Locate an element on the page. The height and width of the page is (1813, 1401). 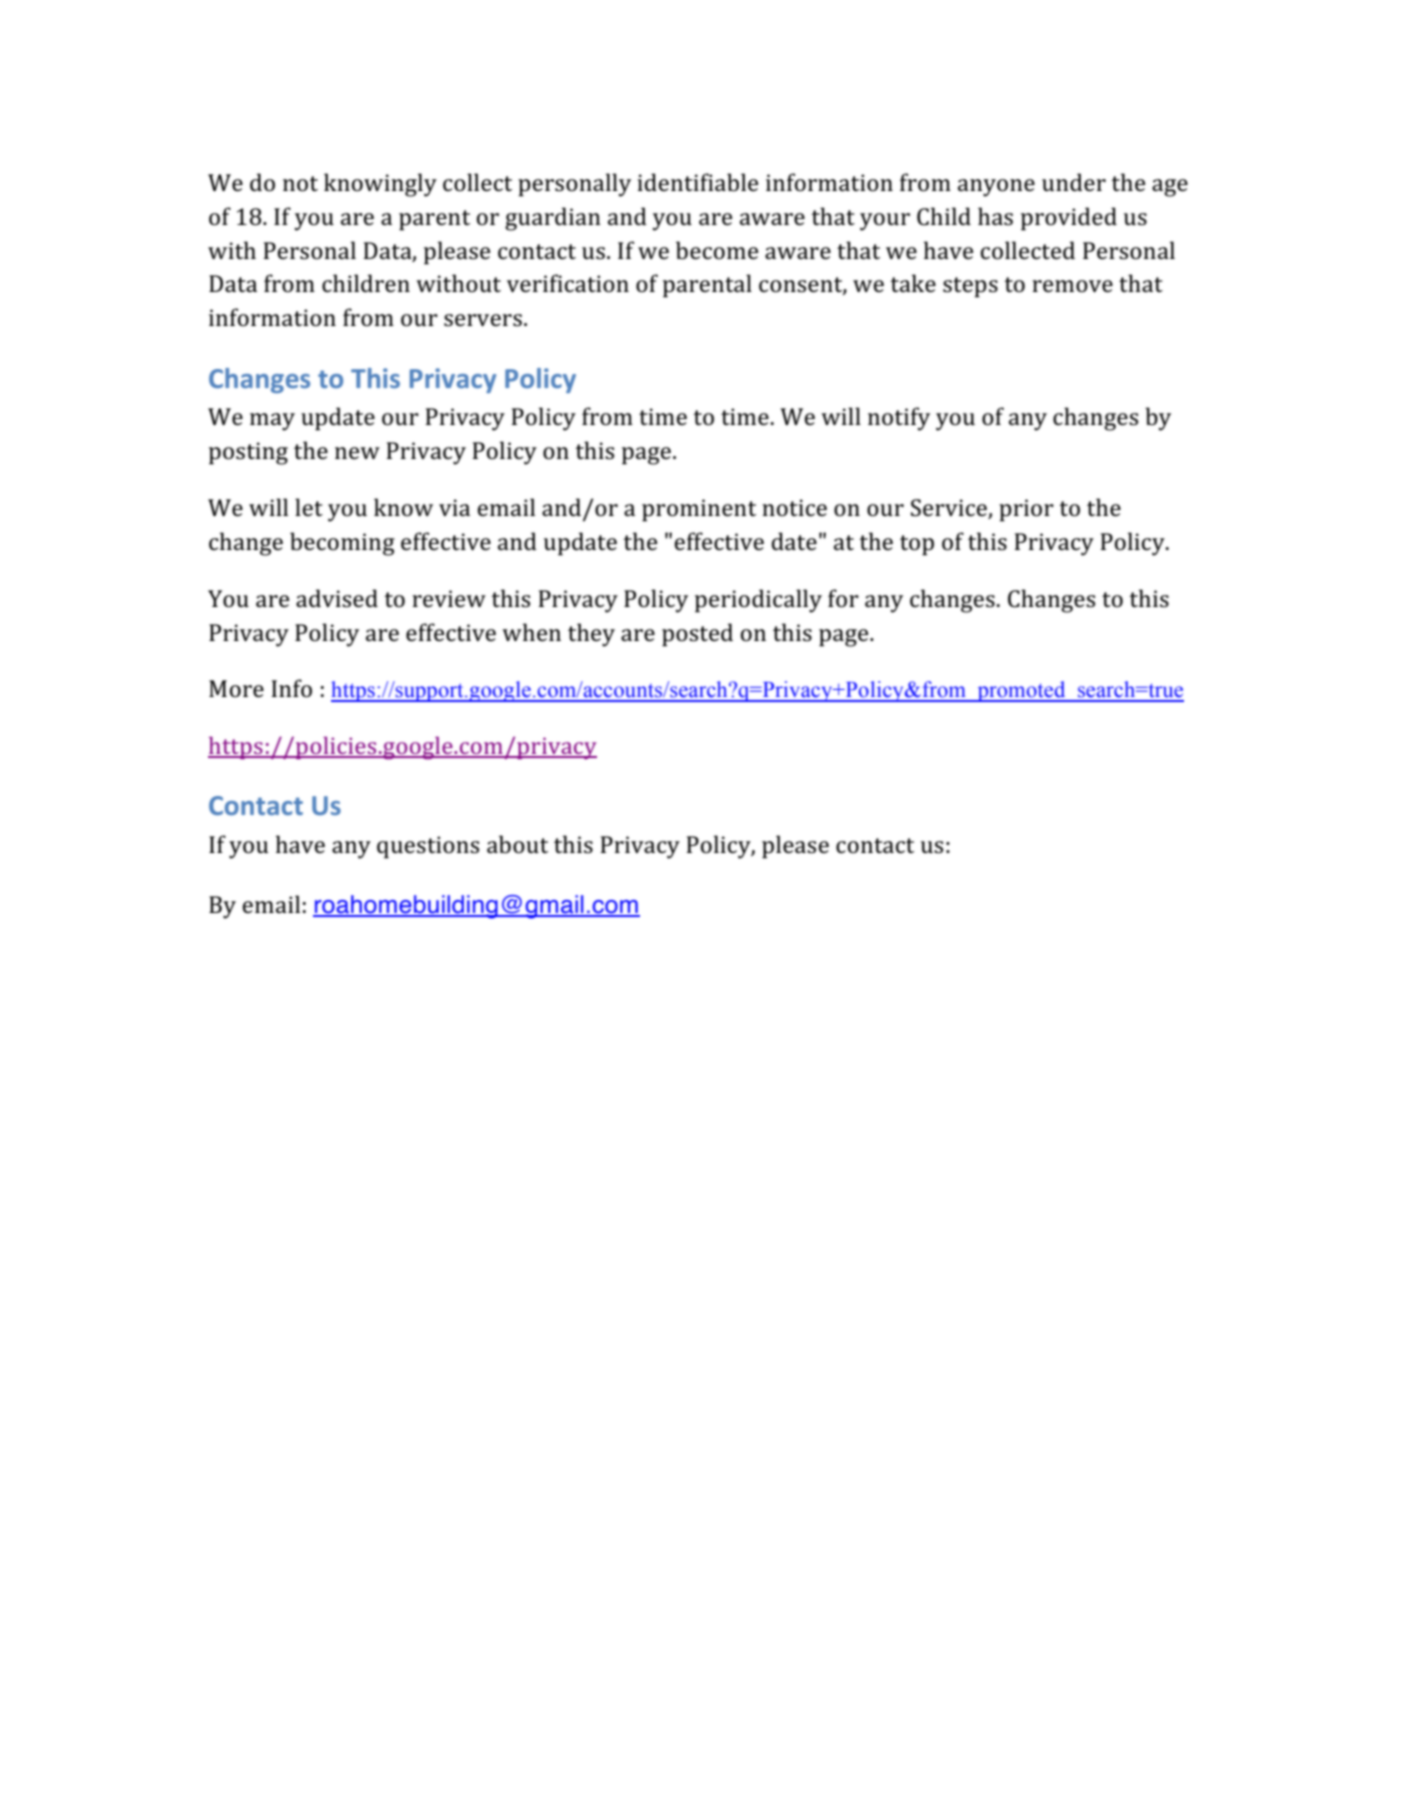
questions is located at coordinates (428, 847).
